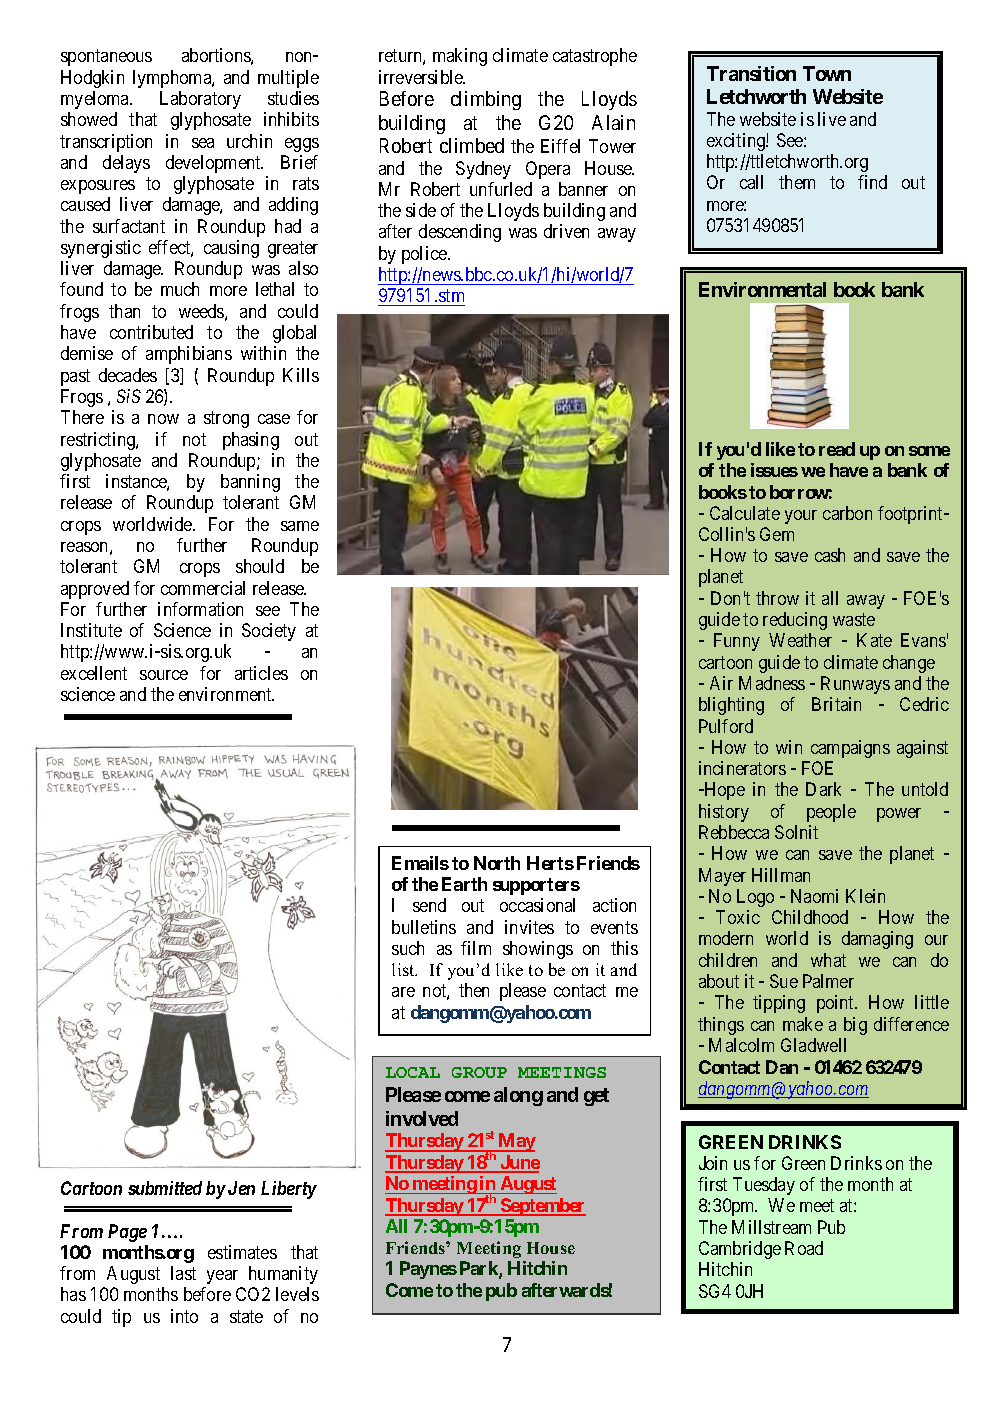  What do you see at coordinates (474, 990) in the document?
I see `then` at bounding box center [474, 990].
